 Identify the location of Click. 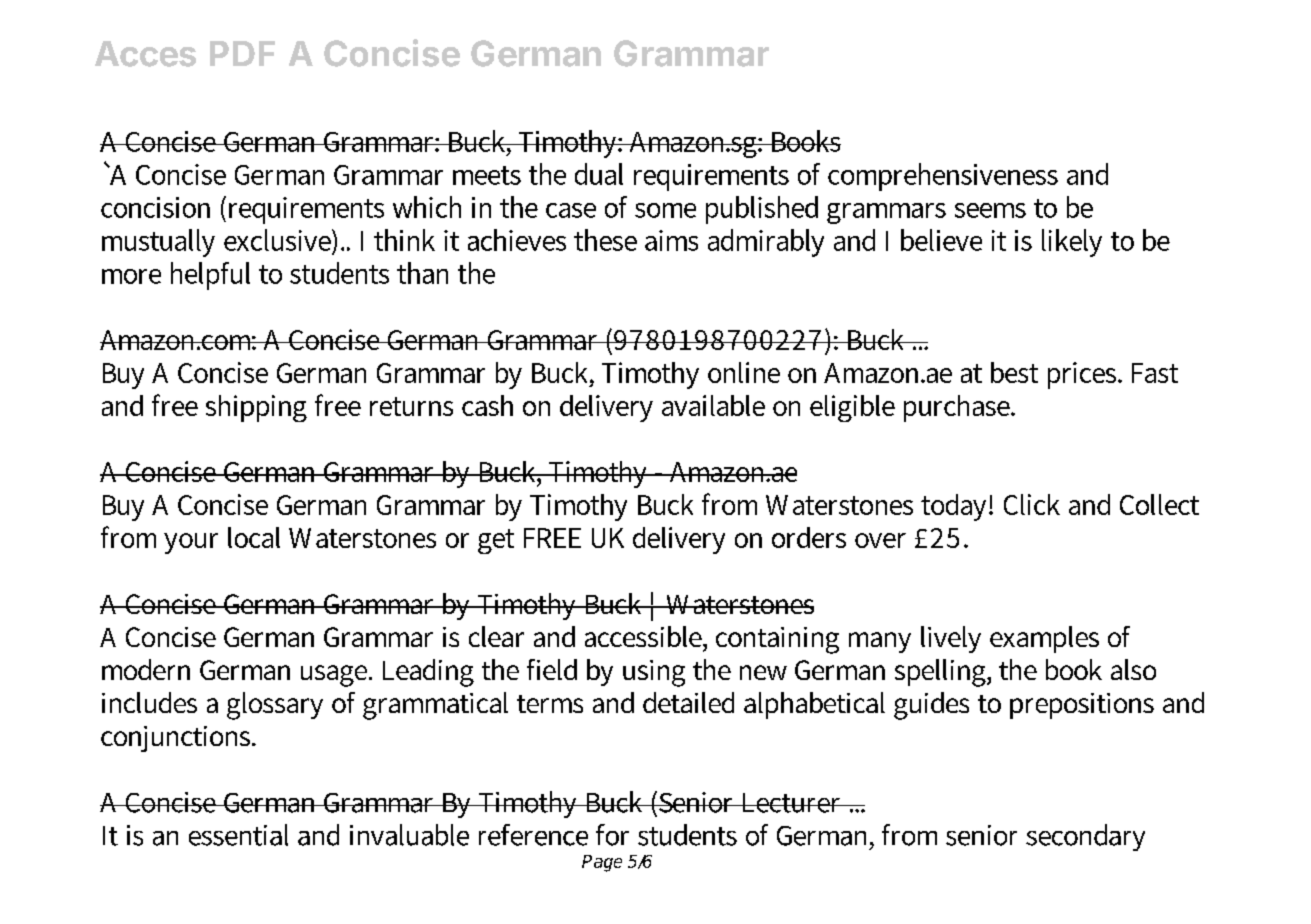
(1032, 504).
